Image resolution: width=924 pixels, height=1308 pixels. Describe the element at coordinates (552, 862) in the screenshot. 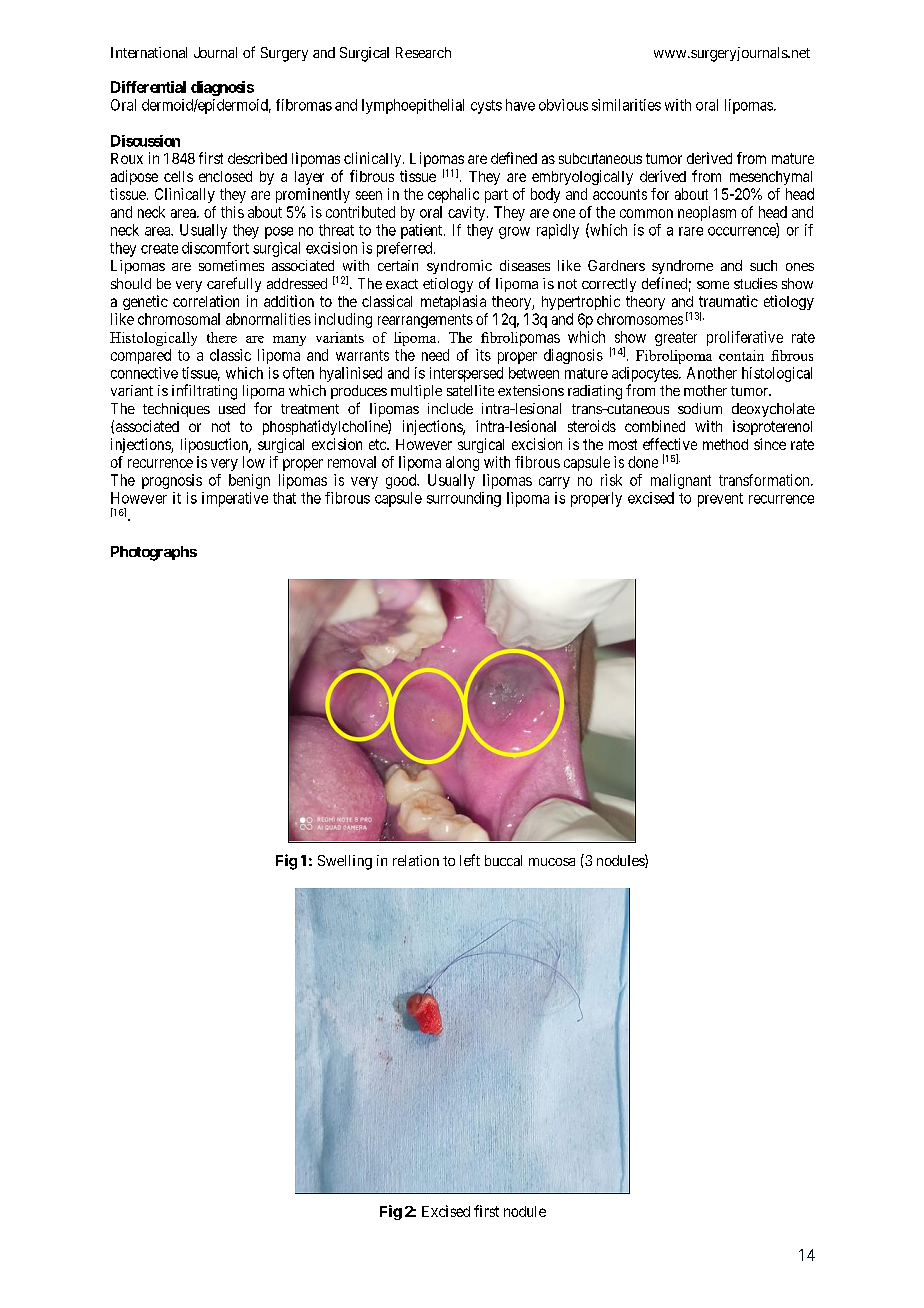

I see `mucosa` at that location.
